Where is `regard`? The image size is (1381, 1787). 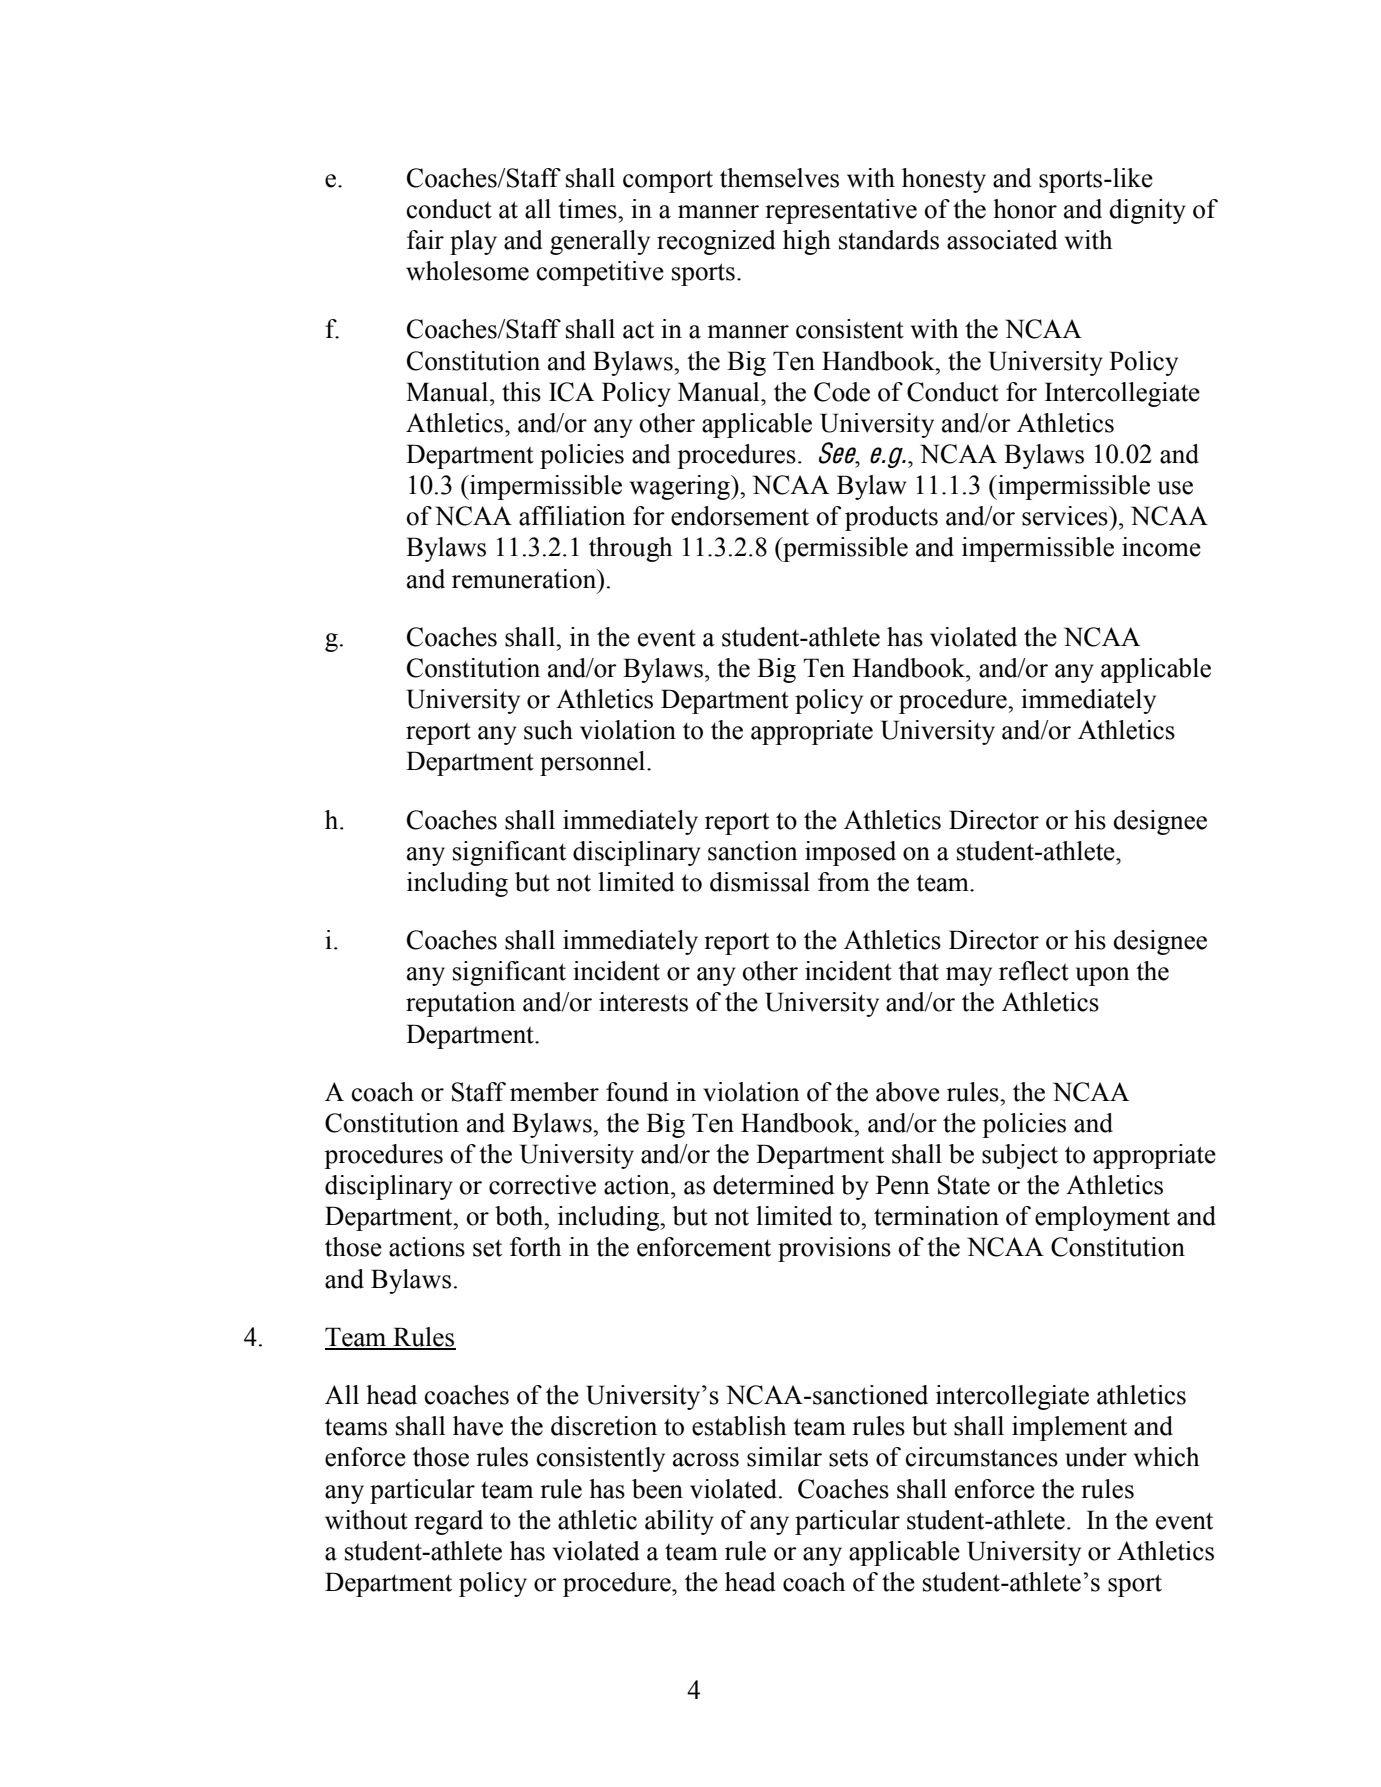 regard is located at coordinates (448, 1522).
